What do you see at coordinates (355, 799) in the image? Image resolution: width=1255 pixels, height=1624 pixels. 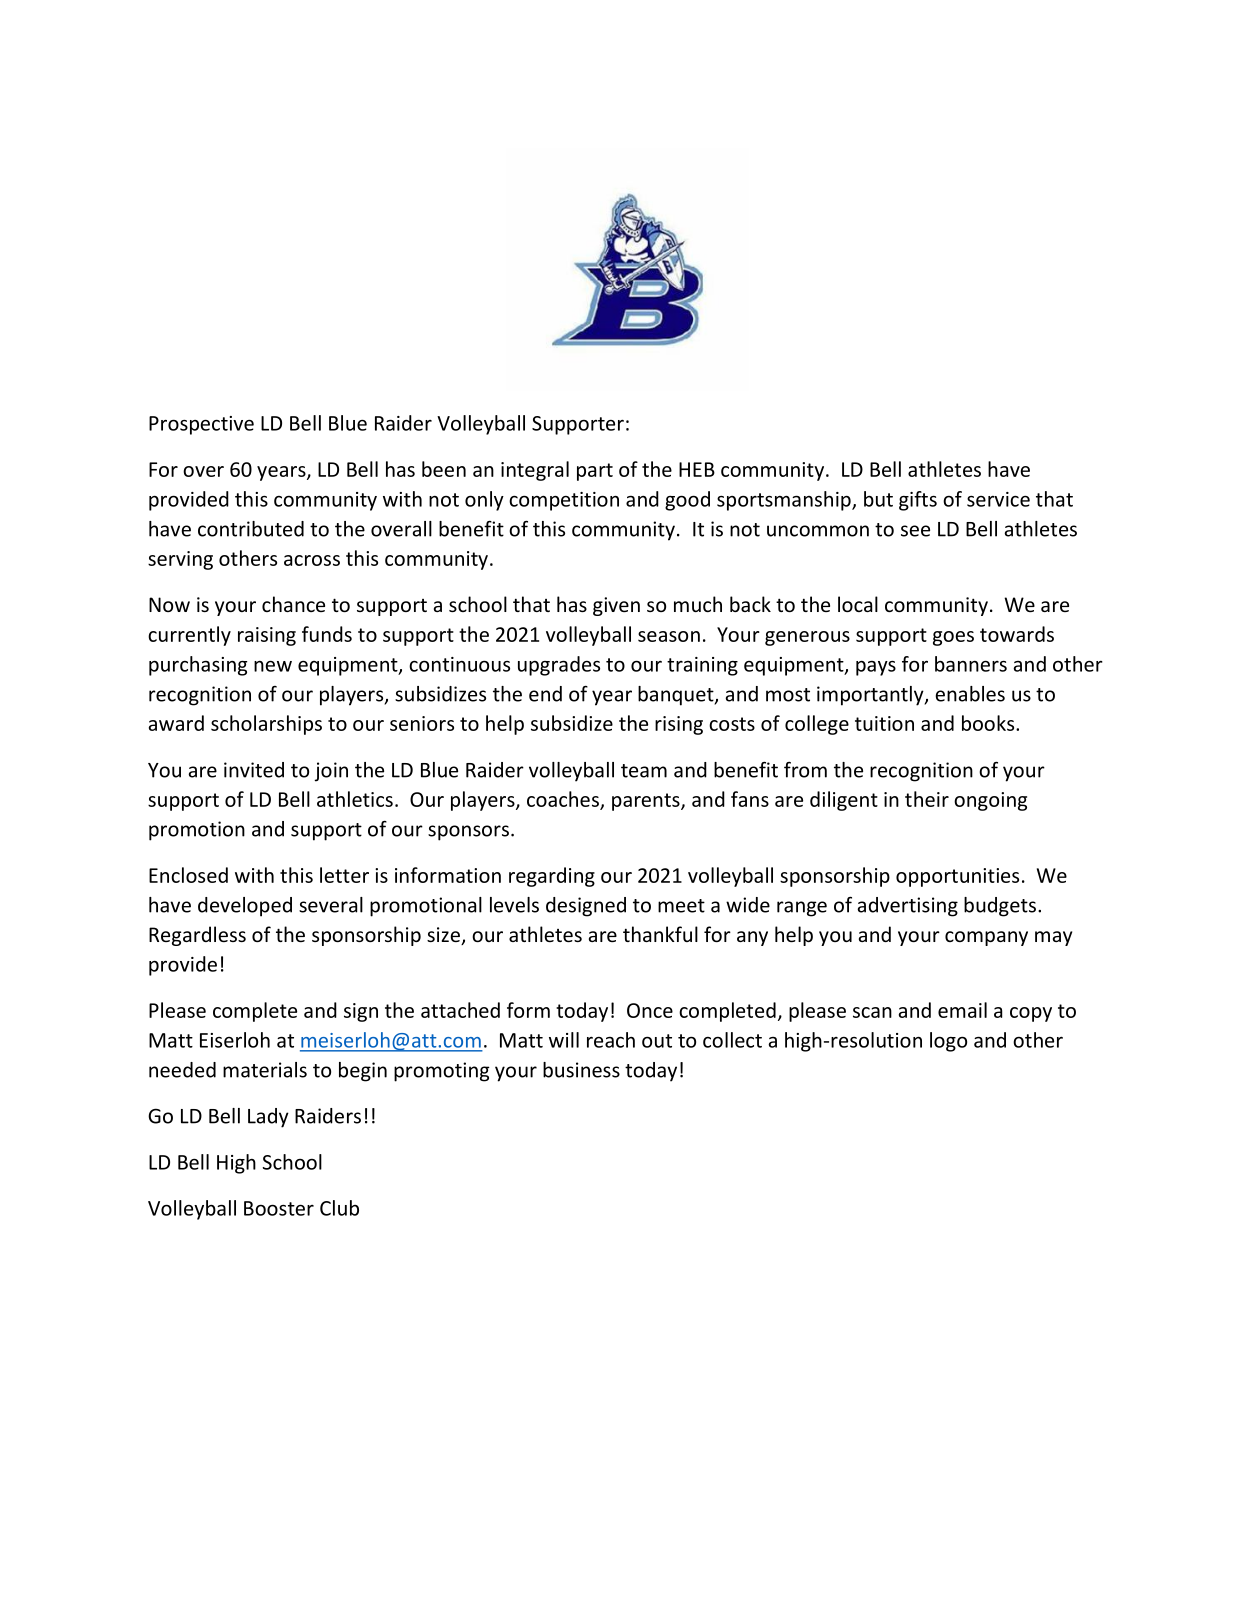 I see `athletics` at bounding box center [355, 799].
